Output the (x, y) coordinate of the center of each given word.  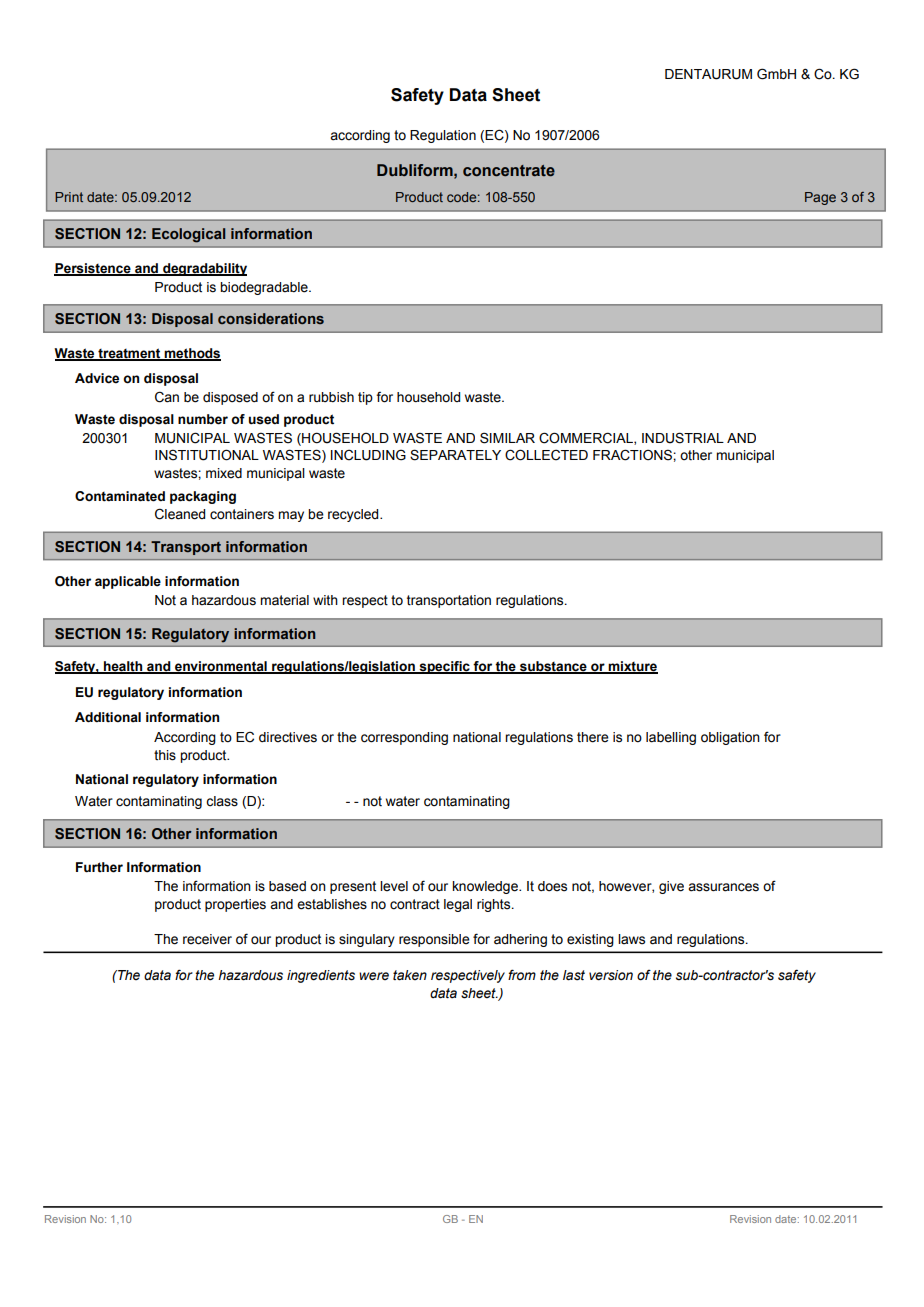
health (123, 667)
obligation (730, 738)
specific (444, 667)
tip (365, 398)
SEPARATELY (455, 455)
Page (820, 198)
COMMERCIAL (587, 438)
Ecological (188, 235)
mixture (632, 667)
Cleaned (180, 514)
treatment (129, 354)
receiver (207, 939)
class (222, 801)
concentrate (509, 171)
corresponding (404, 738)
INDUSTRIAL (683, 438)
